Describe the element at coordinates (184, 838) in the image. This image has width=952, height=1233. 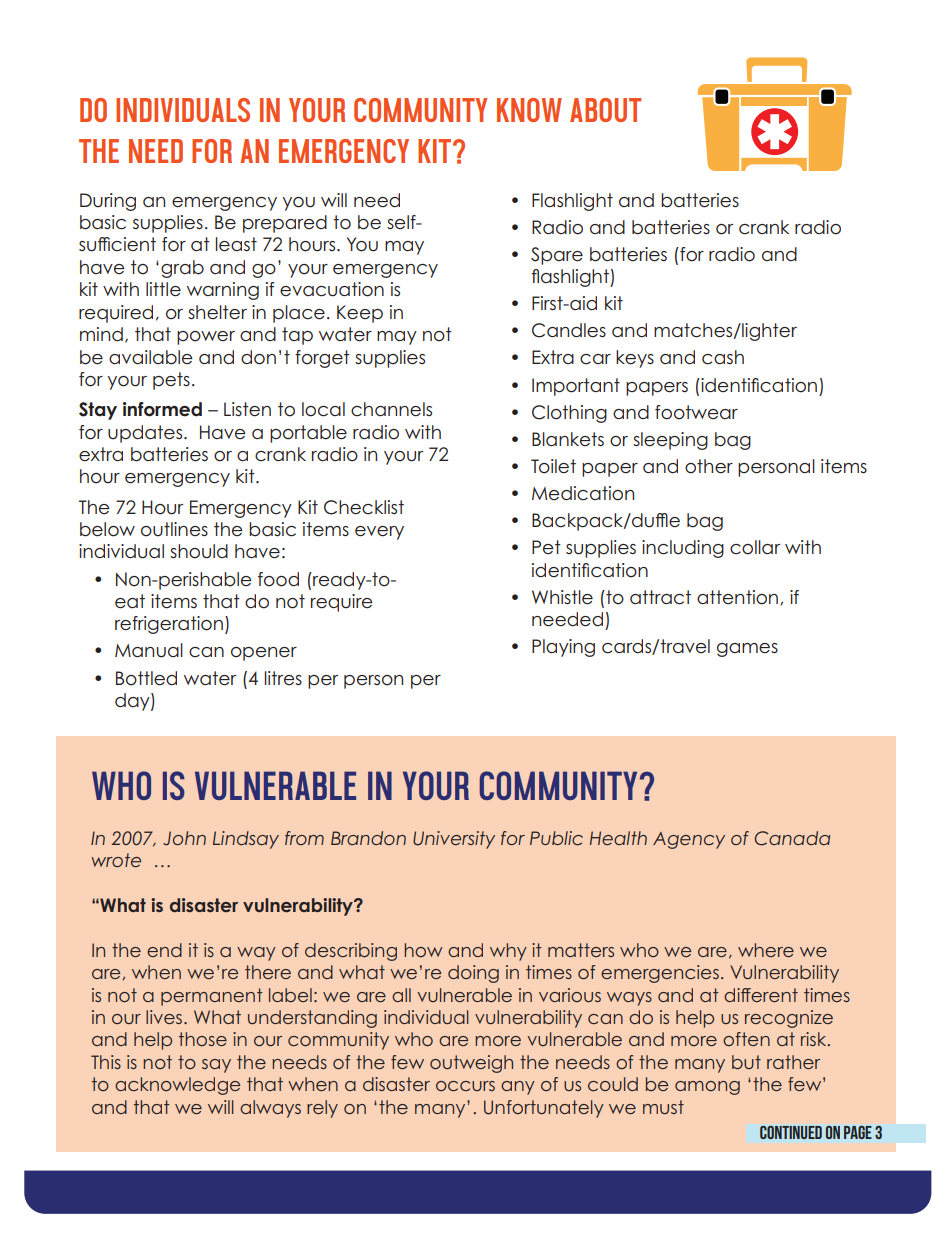
I see `John` at that location.
